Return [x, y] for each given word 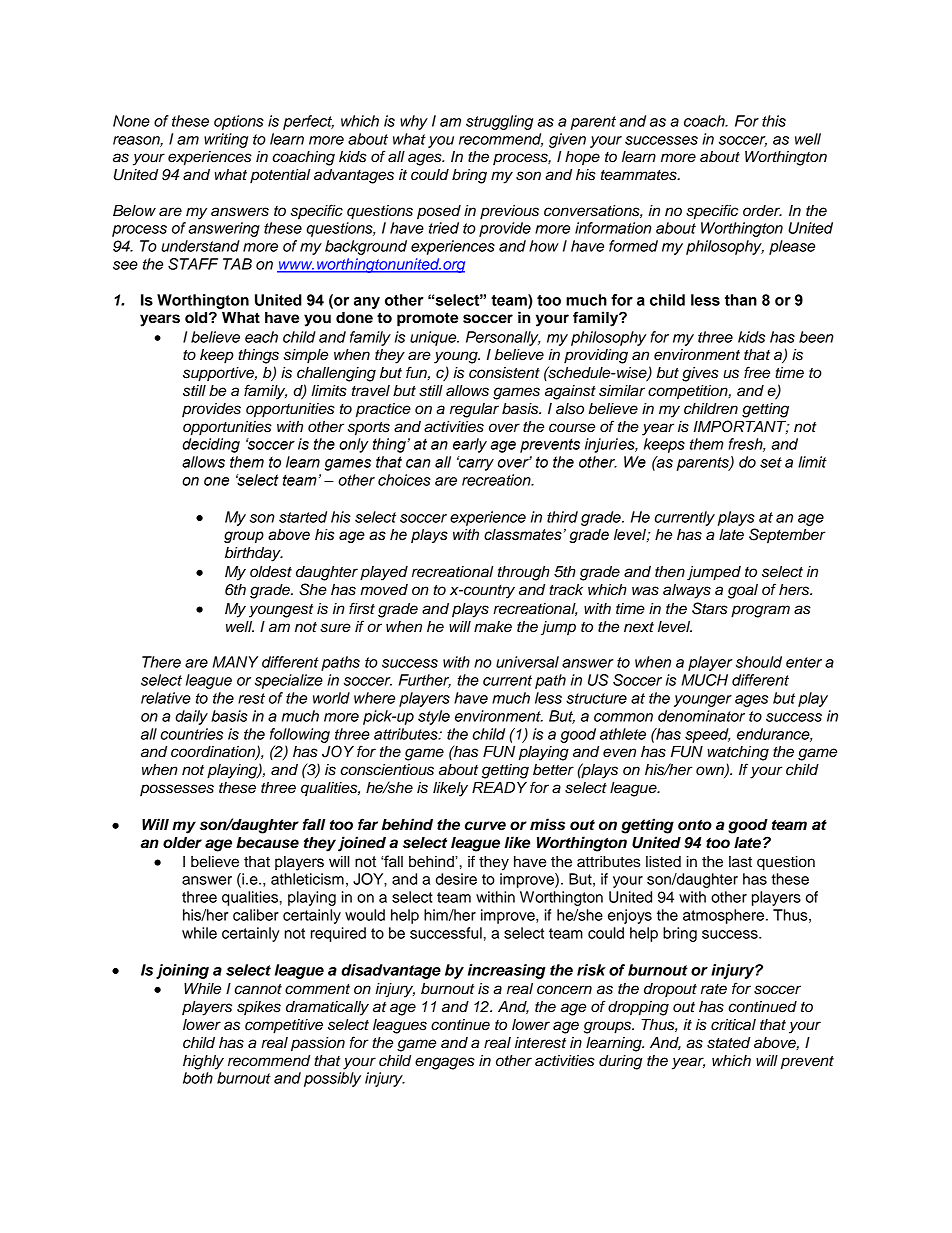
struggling [499, 122]
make [493, 627]
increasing [507, 971]
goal [743, 591]
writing [226, 140]
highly [203, 1062]
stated [728, 1043]
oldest [271, 572]
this [774, 121]
